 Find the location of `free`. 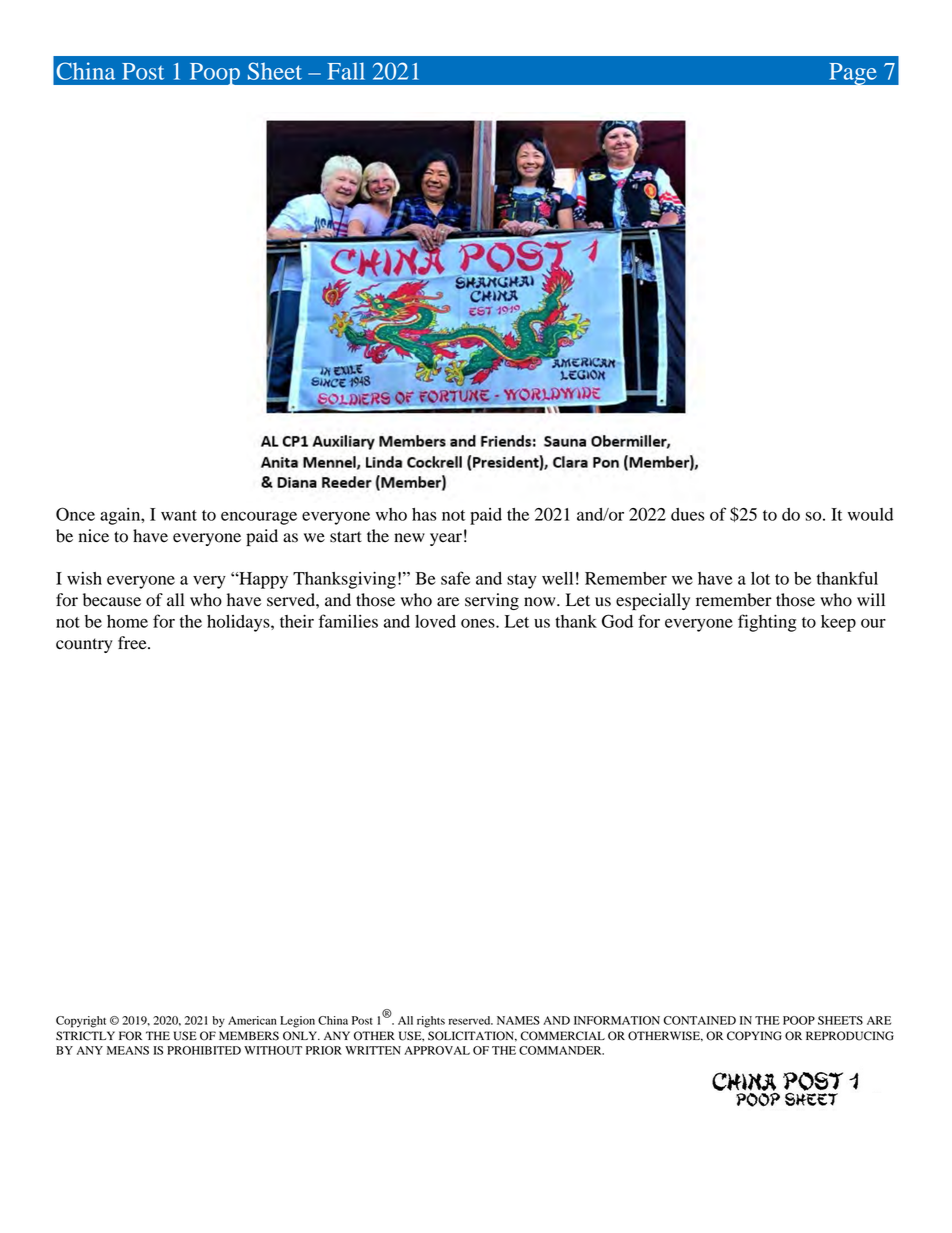

free is located at coordinates (133, 643).
